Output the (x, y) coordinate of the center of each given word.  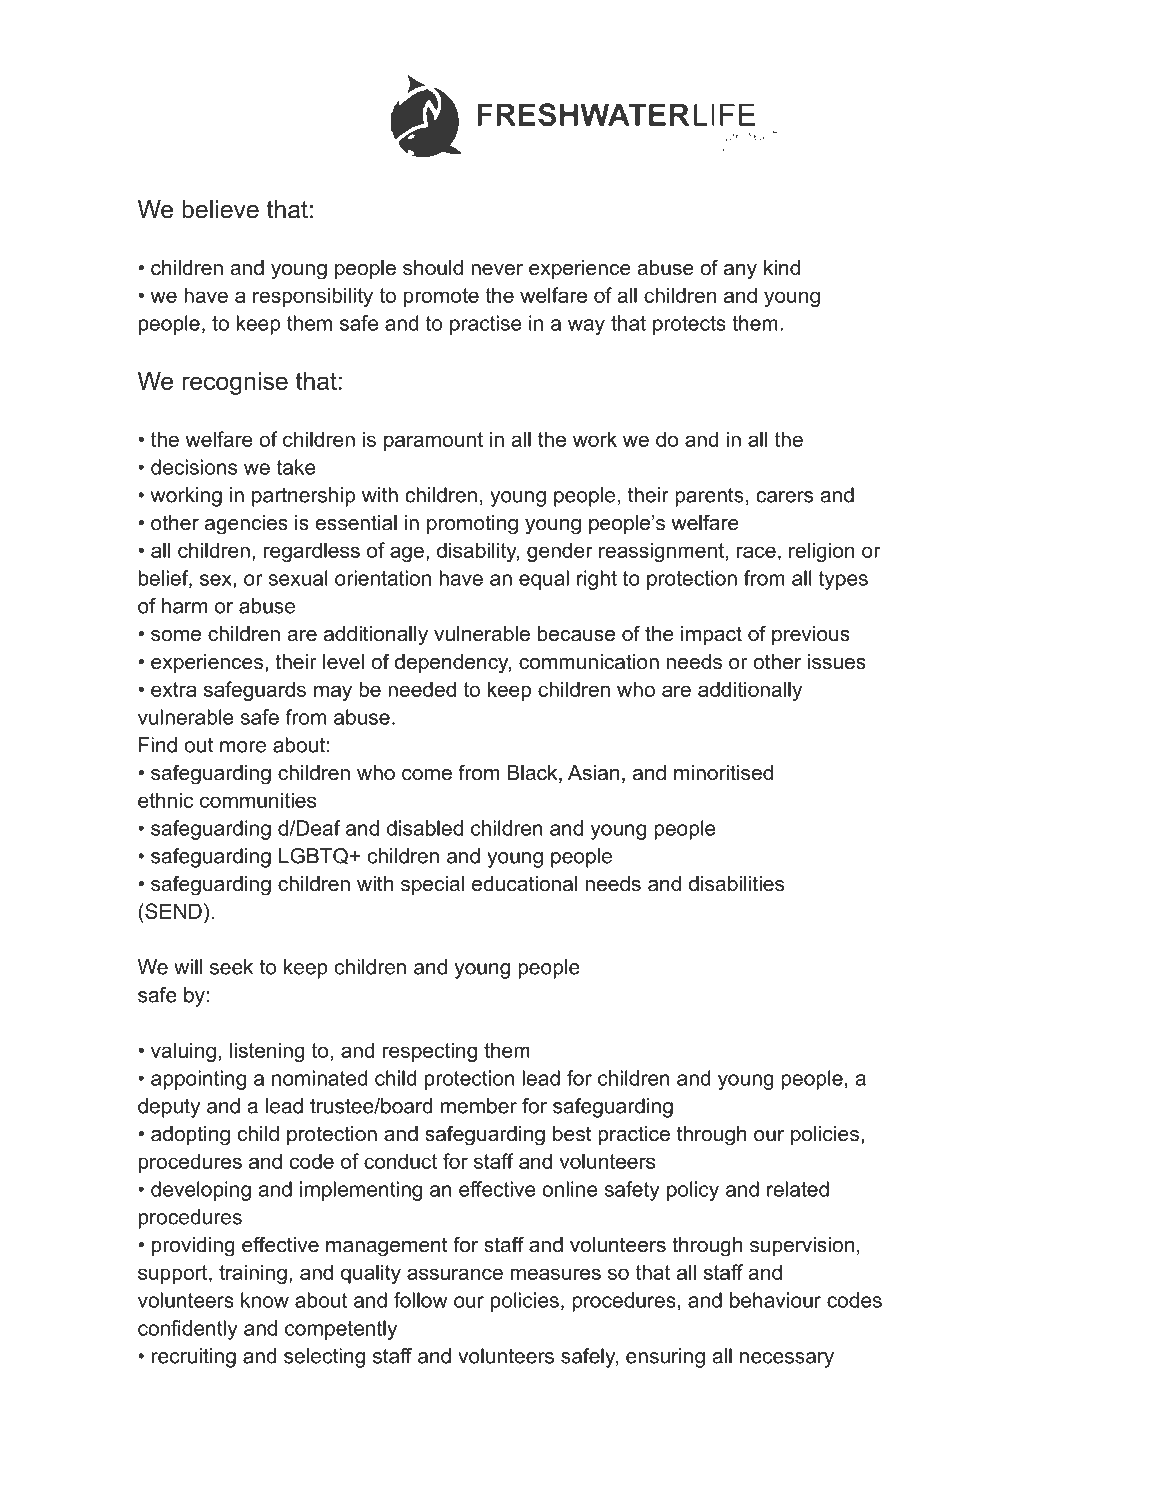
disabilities (736, 884)
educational (524, 884)
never (497, 270)
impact (711, 635)
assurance (455, 1274)
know (265, 1300)
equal (544, 580)
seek (231, 967)
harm (184, 606)
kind (782, 268)
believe (220, 209)
